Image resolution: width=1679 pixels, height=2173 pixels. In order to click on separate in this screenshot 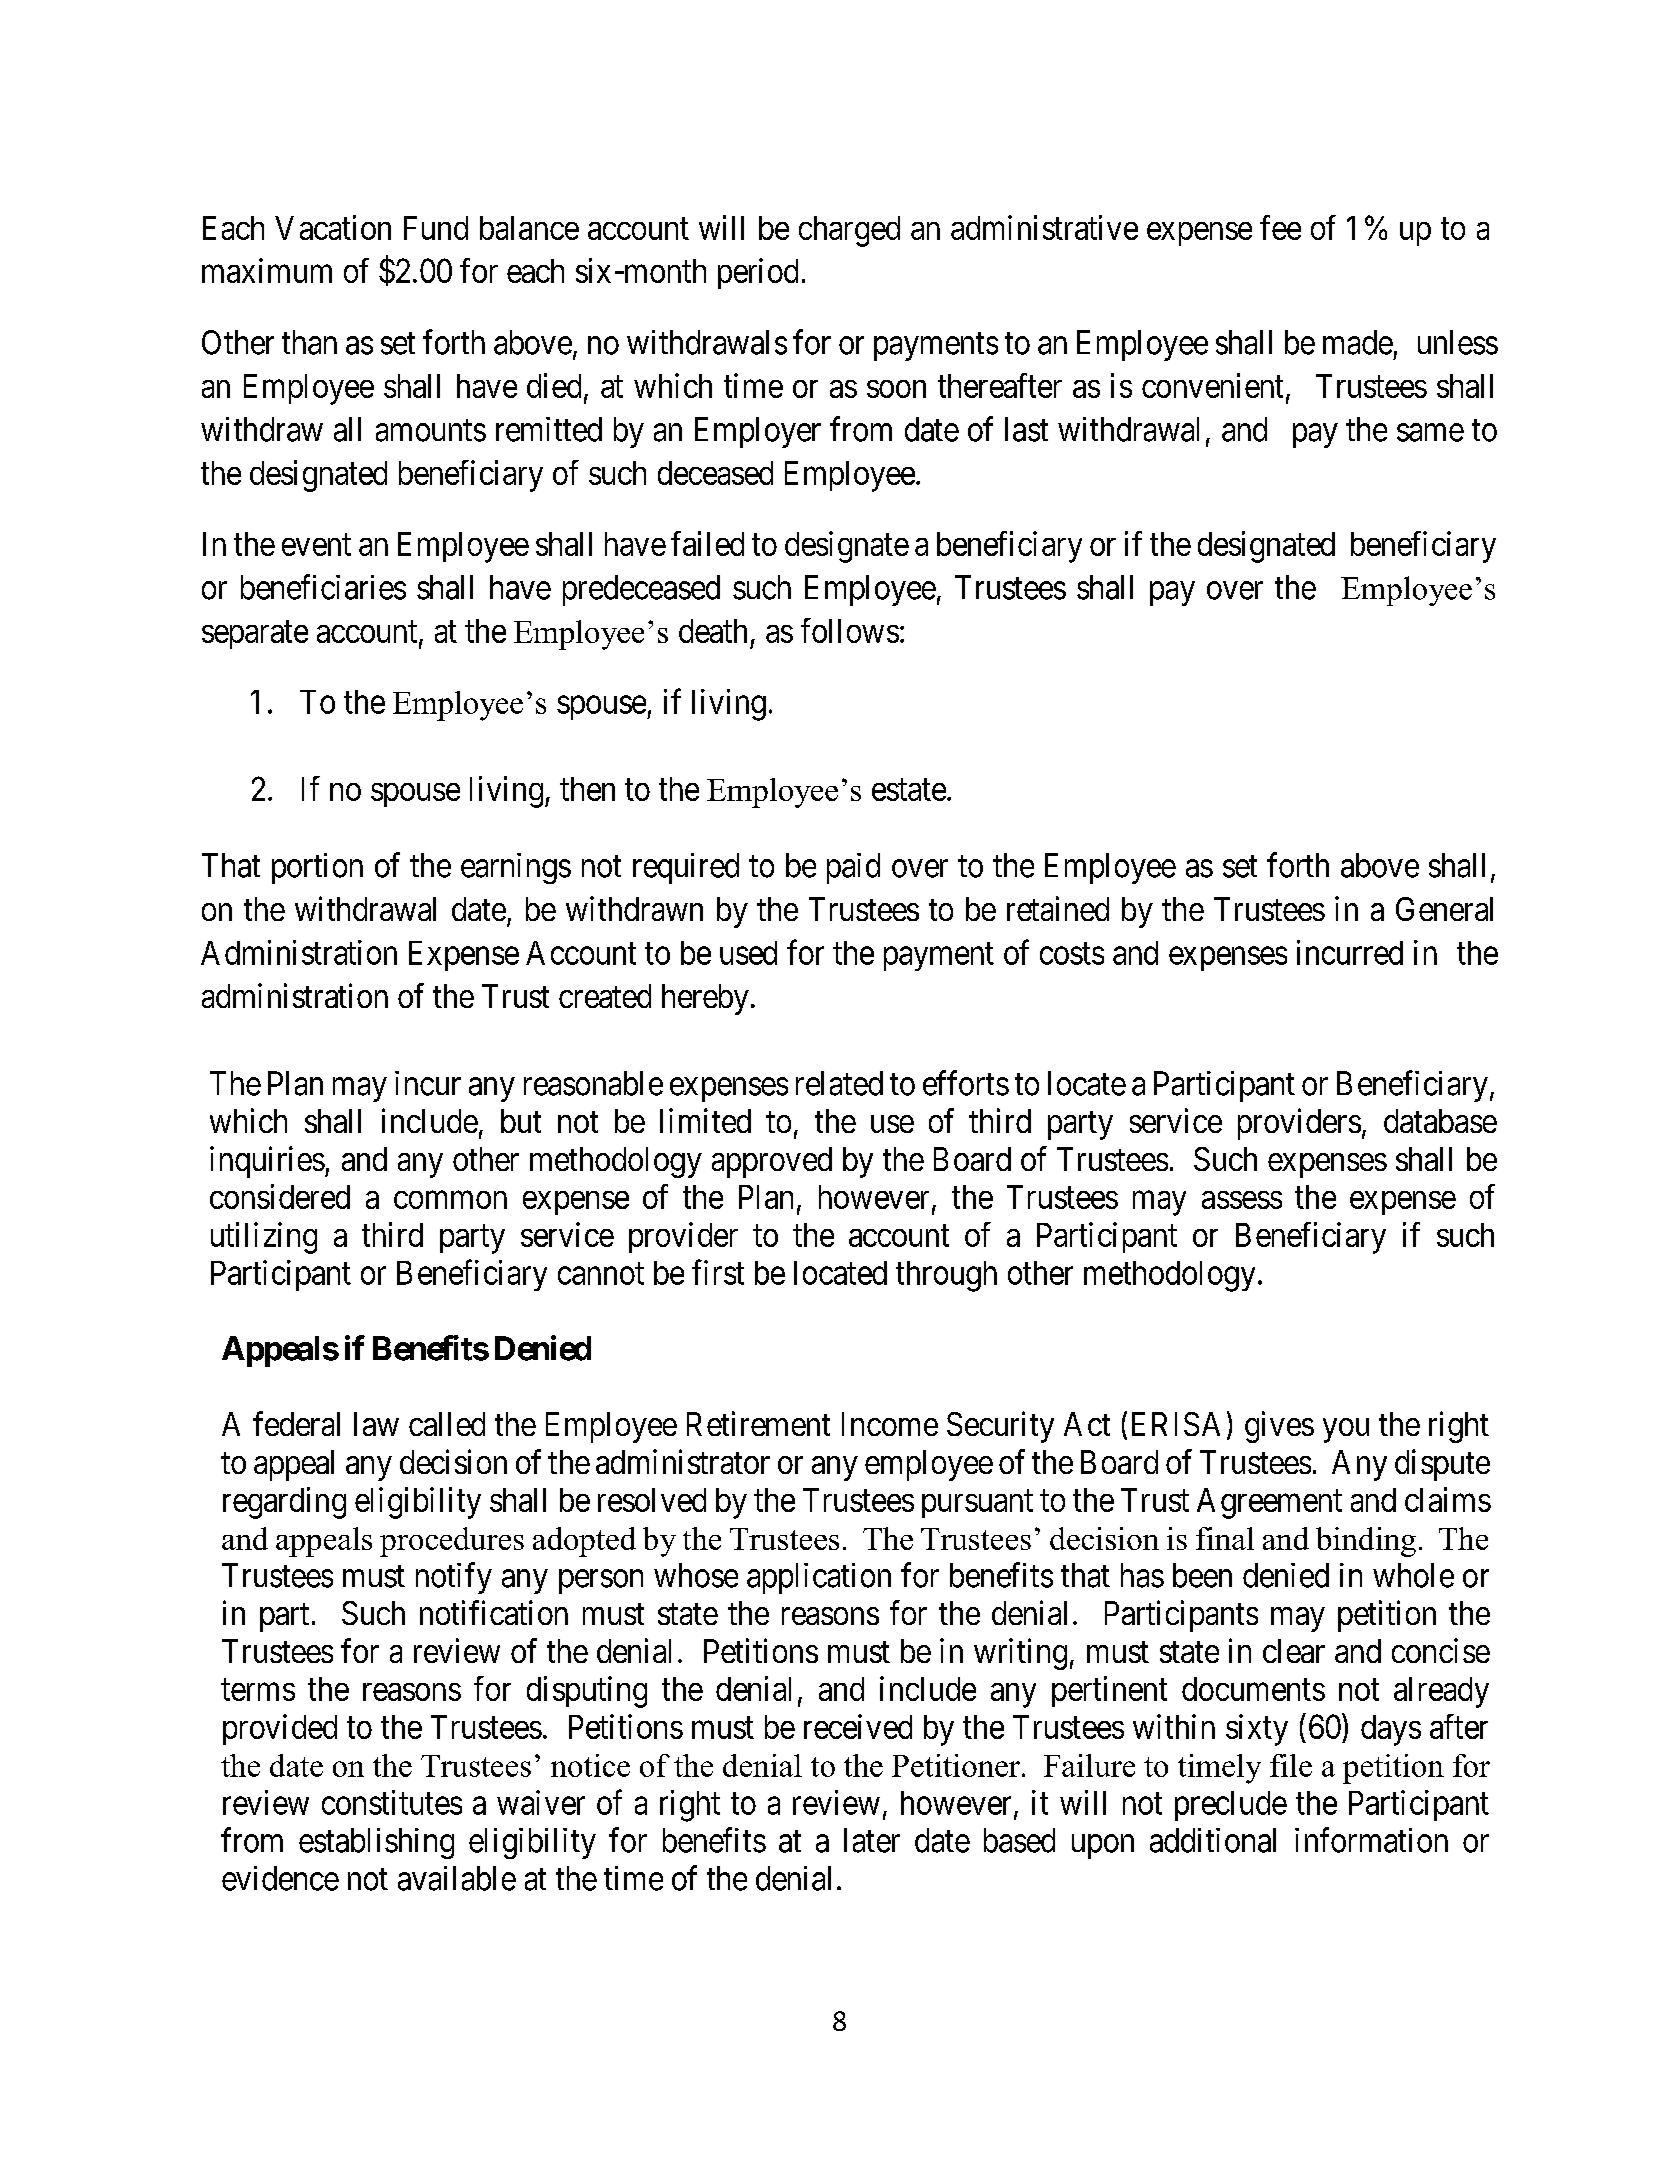, I will do `click(255, 635)`.
